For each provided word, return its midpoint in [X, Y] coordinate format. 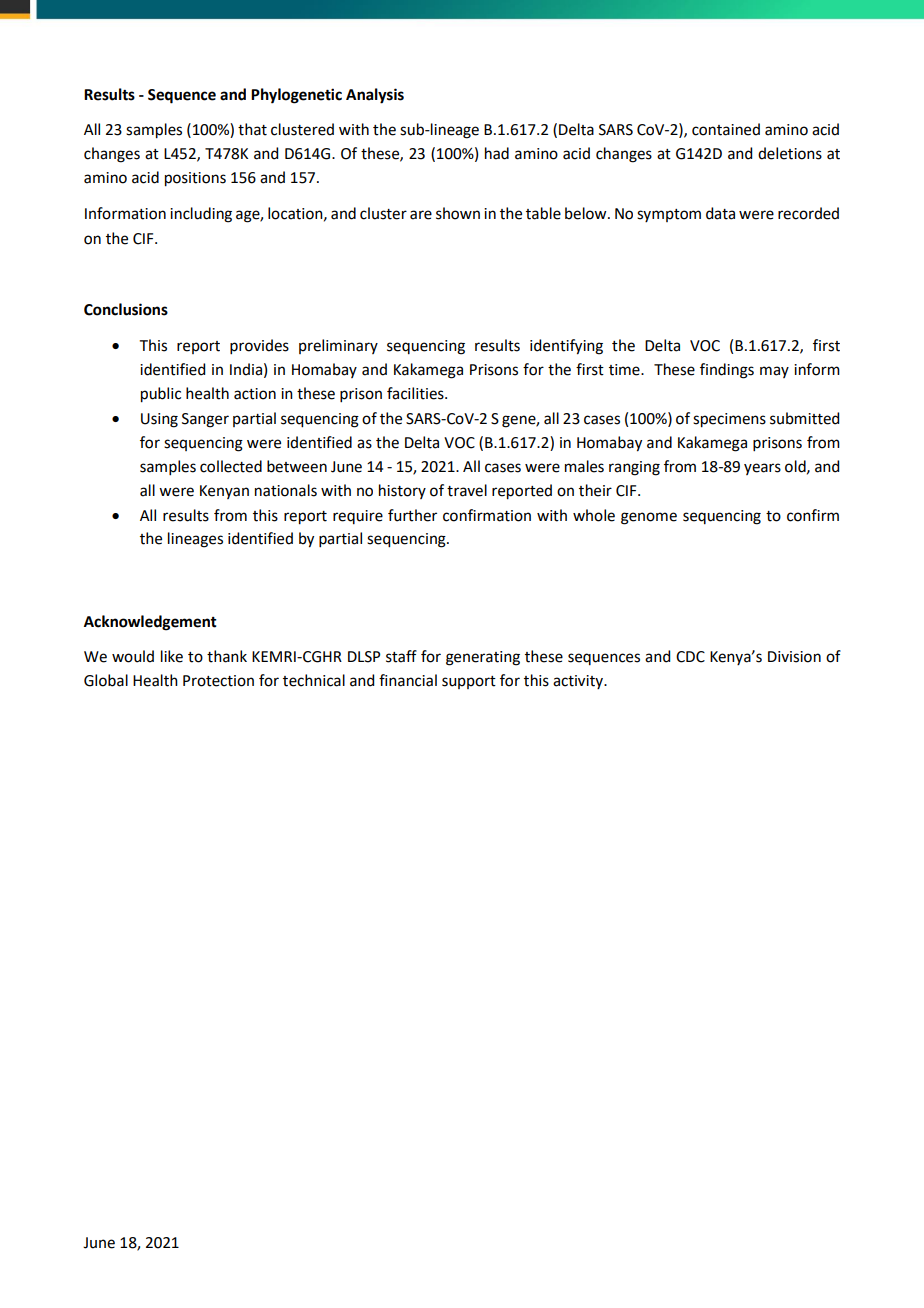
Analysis [375, 96]
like [172, 656]
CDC [690, 657]
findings [727, 371]
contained [726, 129]
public [161, 395]
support [469, 682]
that [252, 129]
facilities [416, 393]
